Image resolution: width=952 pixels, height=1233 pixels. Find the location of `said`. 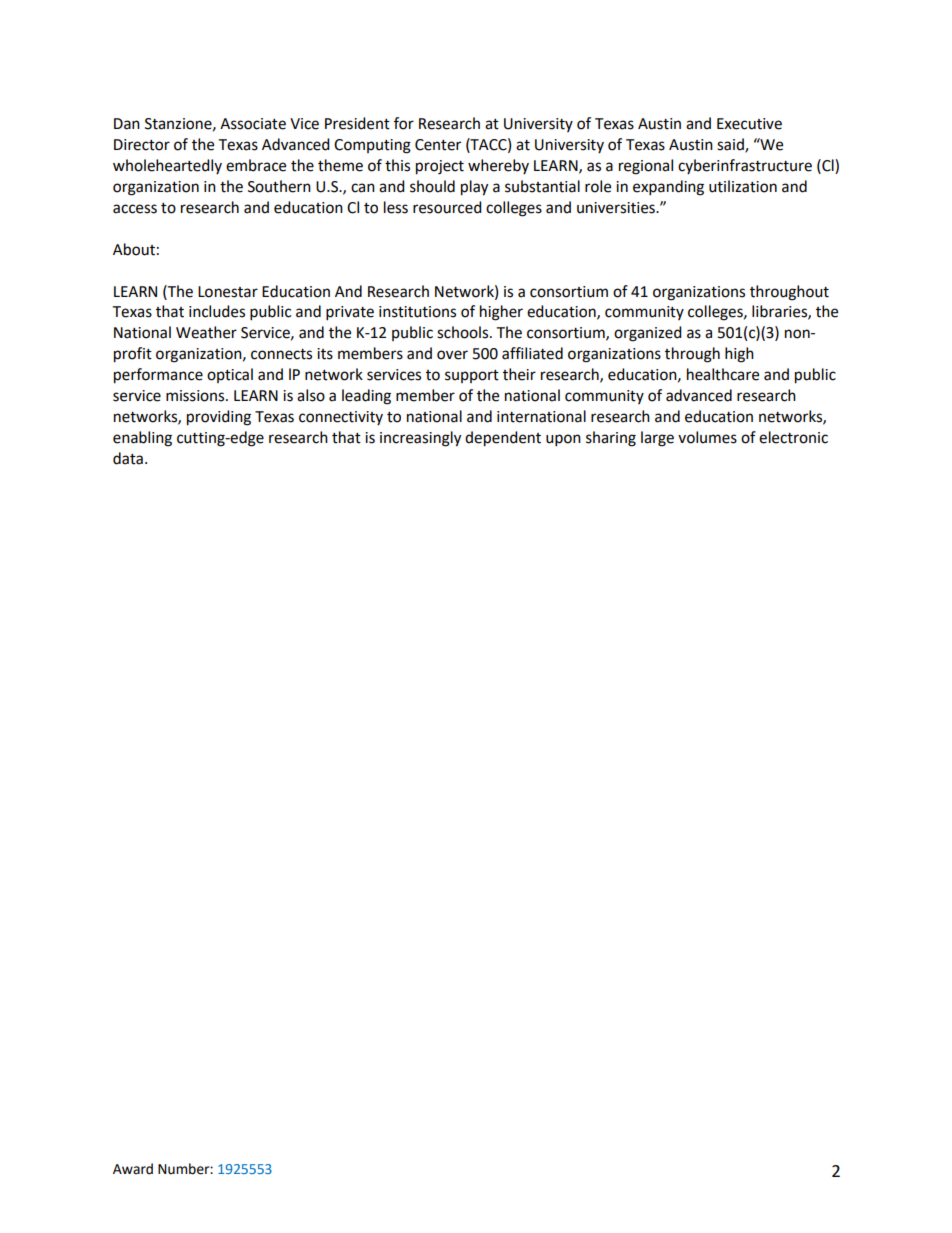

said is located at coordinates (731, 145).
